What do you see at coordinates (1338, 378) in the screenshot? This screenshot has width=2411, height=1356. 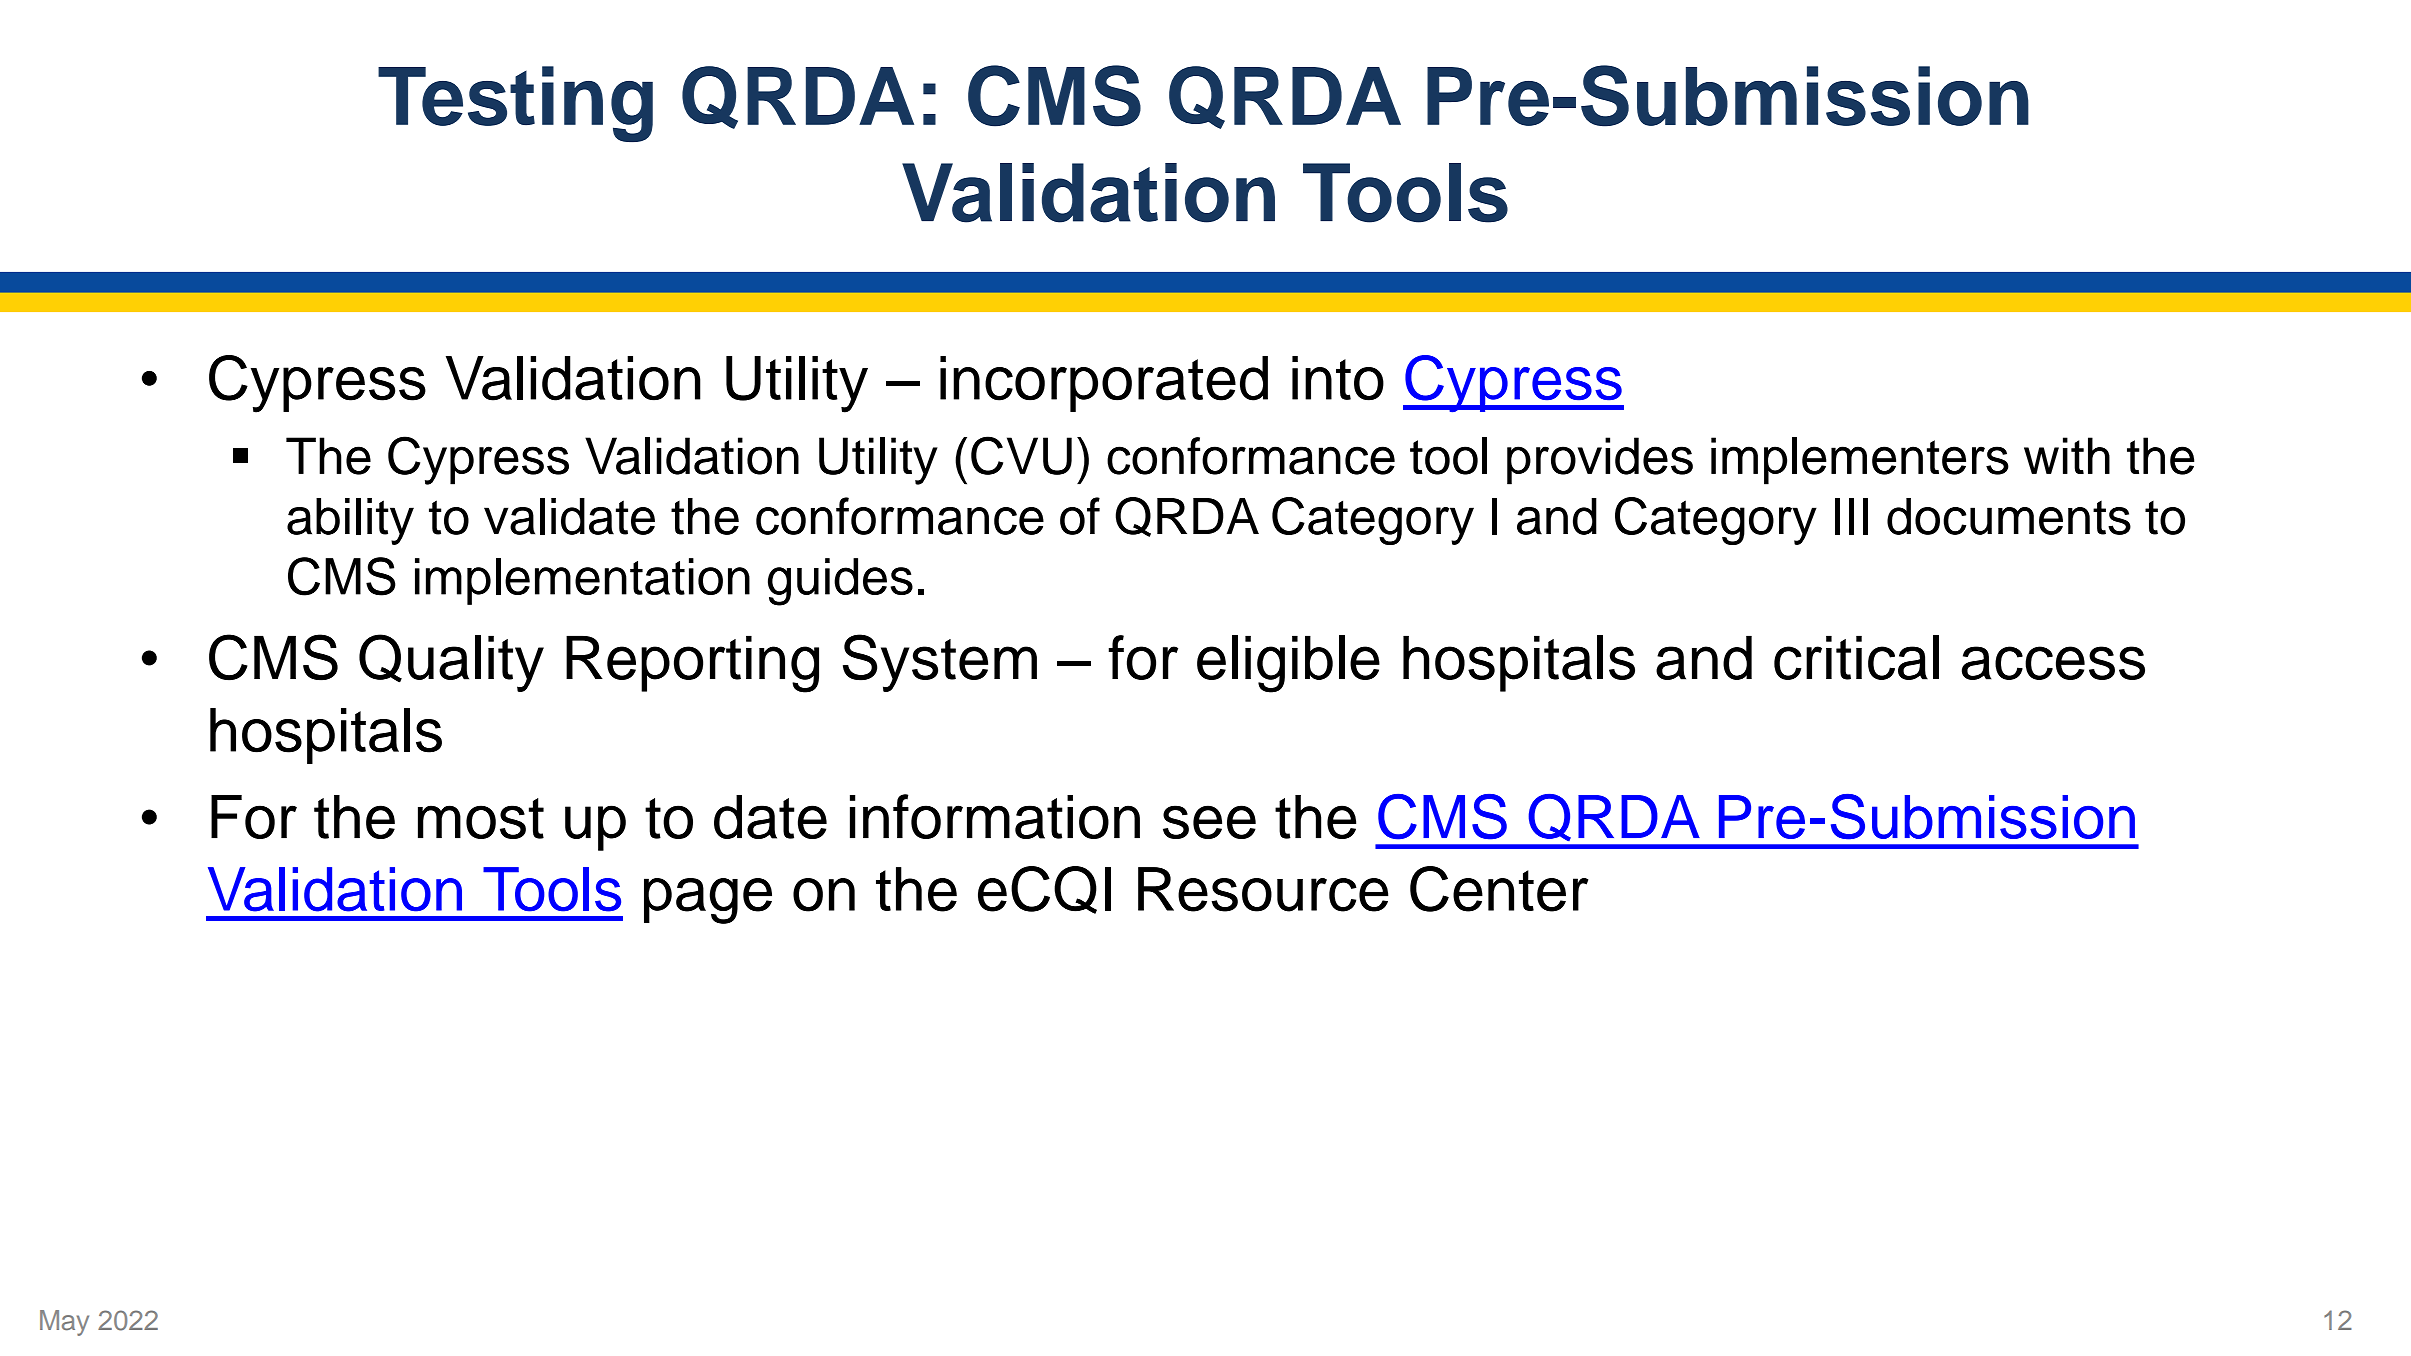 I see `into` at bounding box center [1338, 378].
